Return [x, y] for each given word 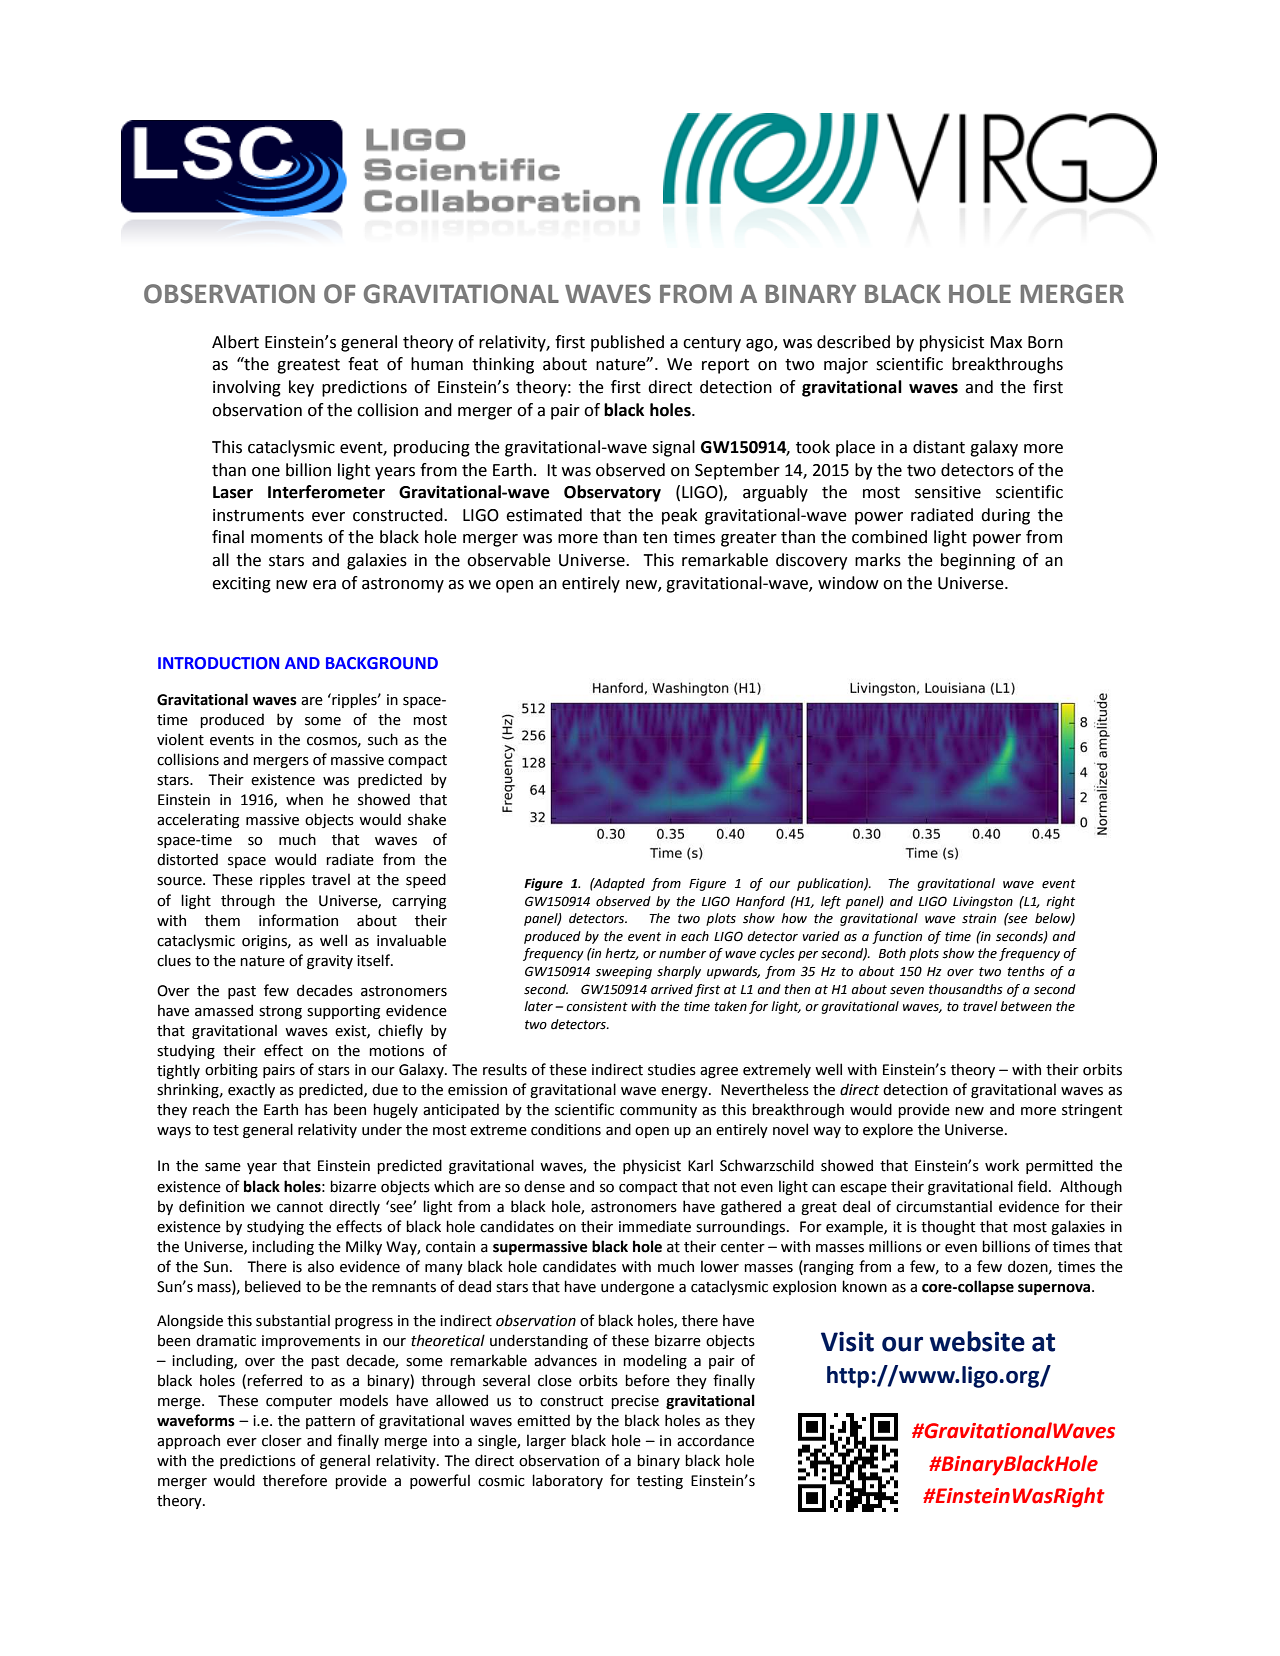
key [301, 388]
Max [1006, 342]
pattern [330, 1422]
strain [979, 918]
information [298, 920]
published [627, 343]
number [682, 953]
